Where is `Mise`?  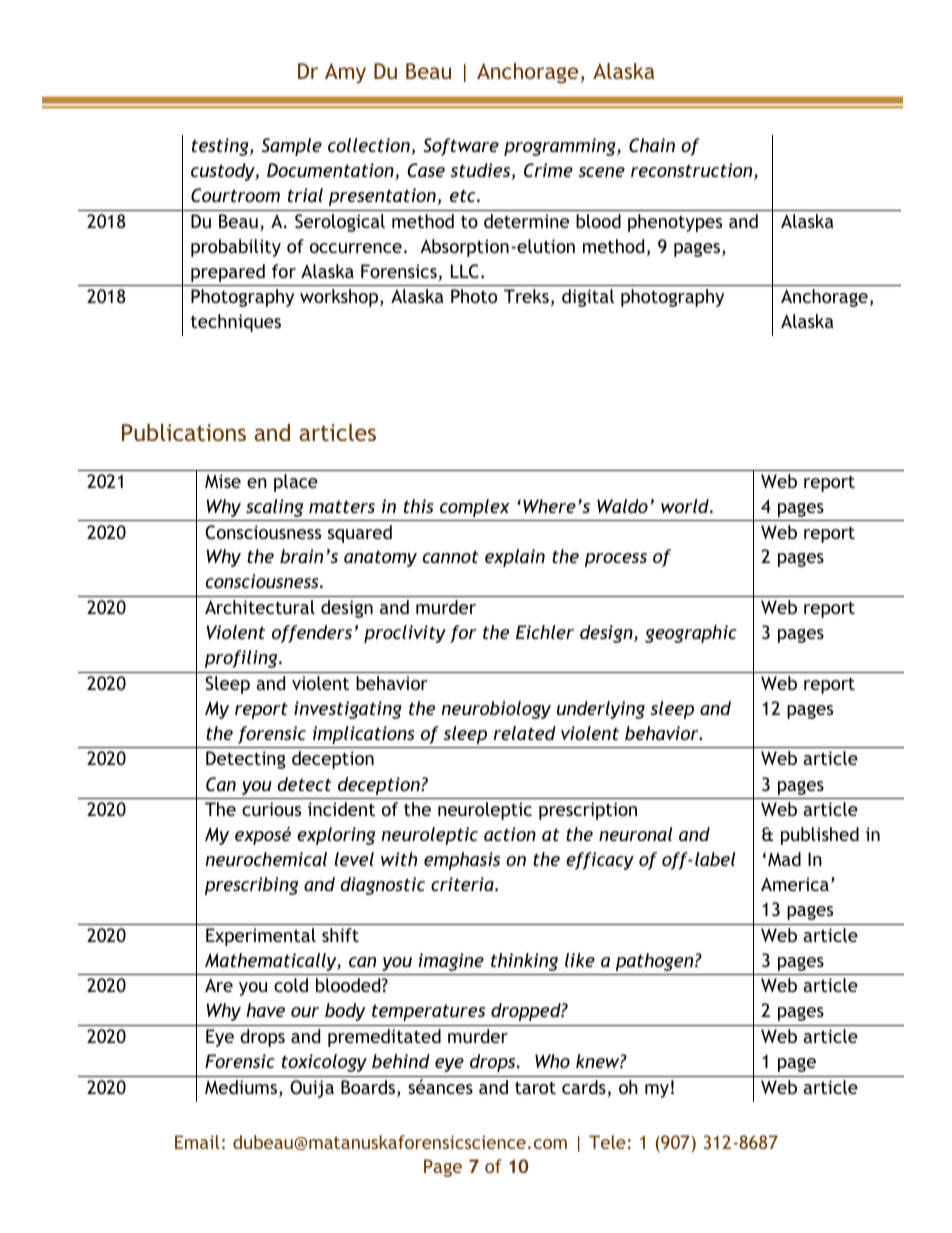 Mise is located at coordinates (223, 481).
